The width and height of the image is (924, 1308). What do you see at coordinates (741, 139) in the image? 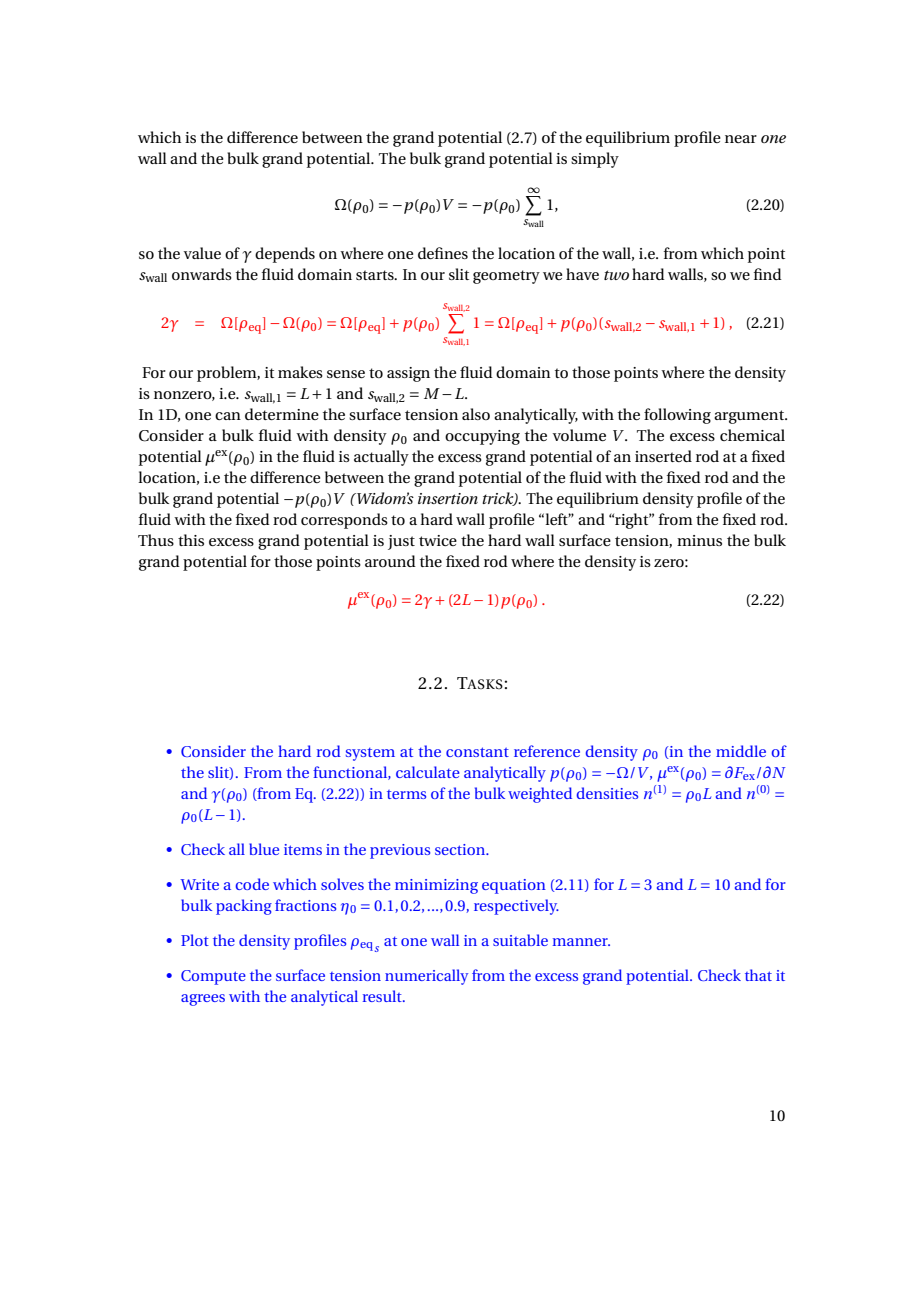
I see `near` at bounding box center [741, 139].
